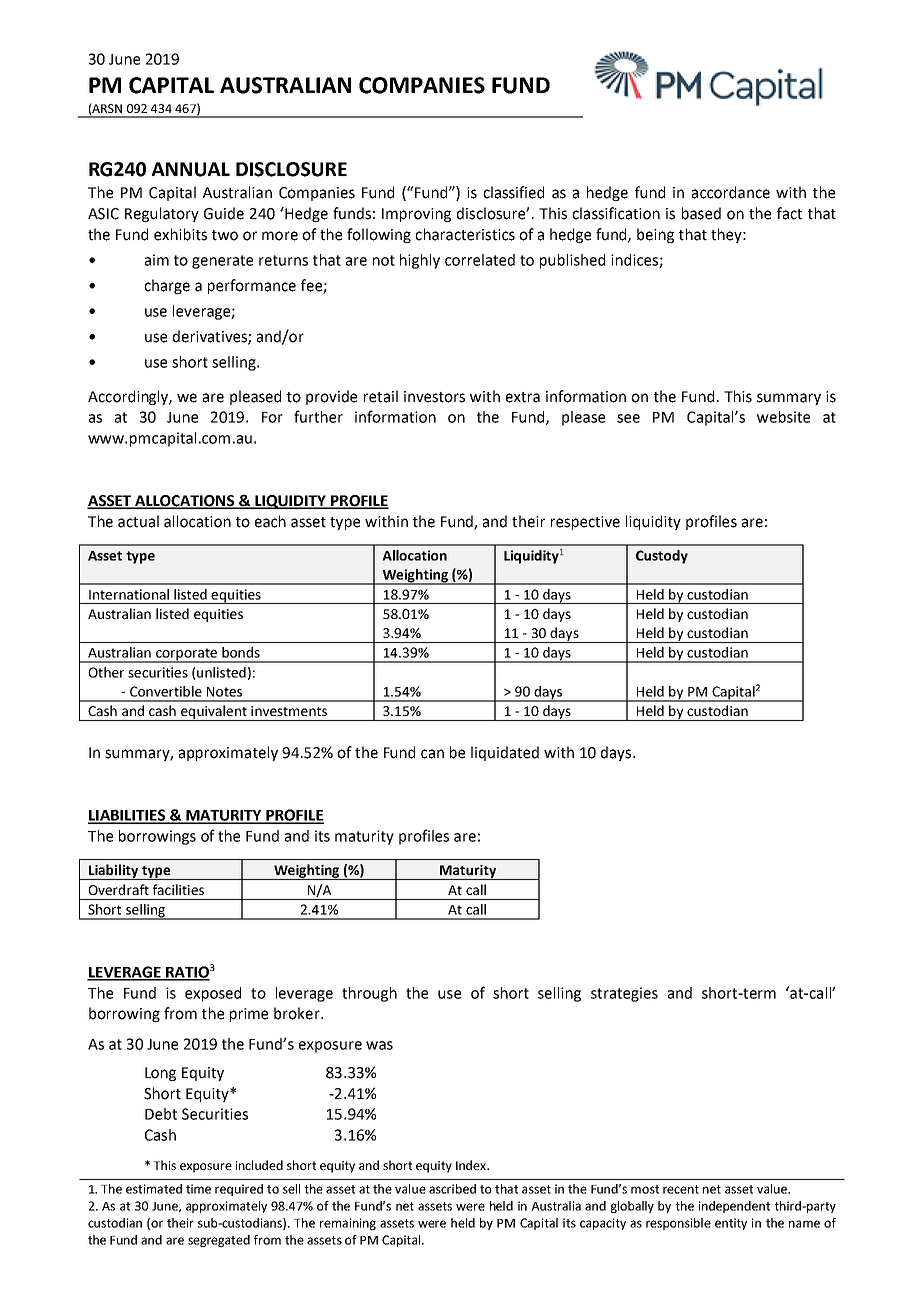 The width and height of the image is (924, 1308). I want to click on independent, so click(734, 1207).
